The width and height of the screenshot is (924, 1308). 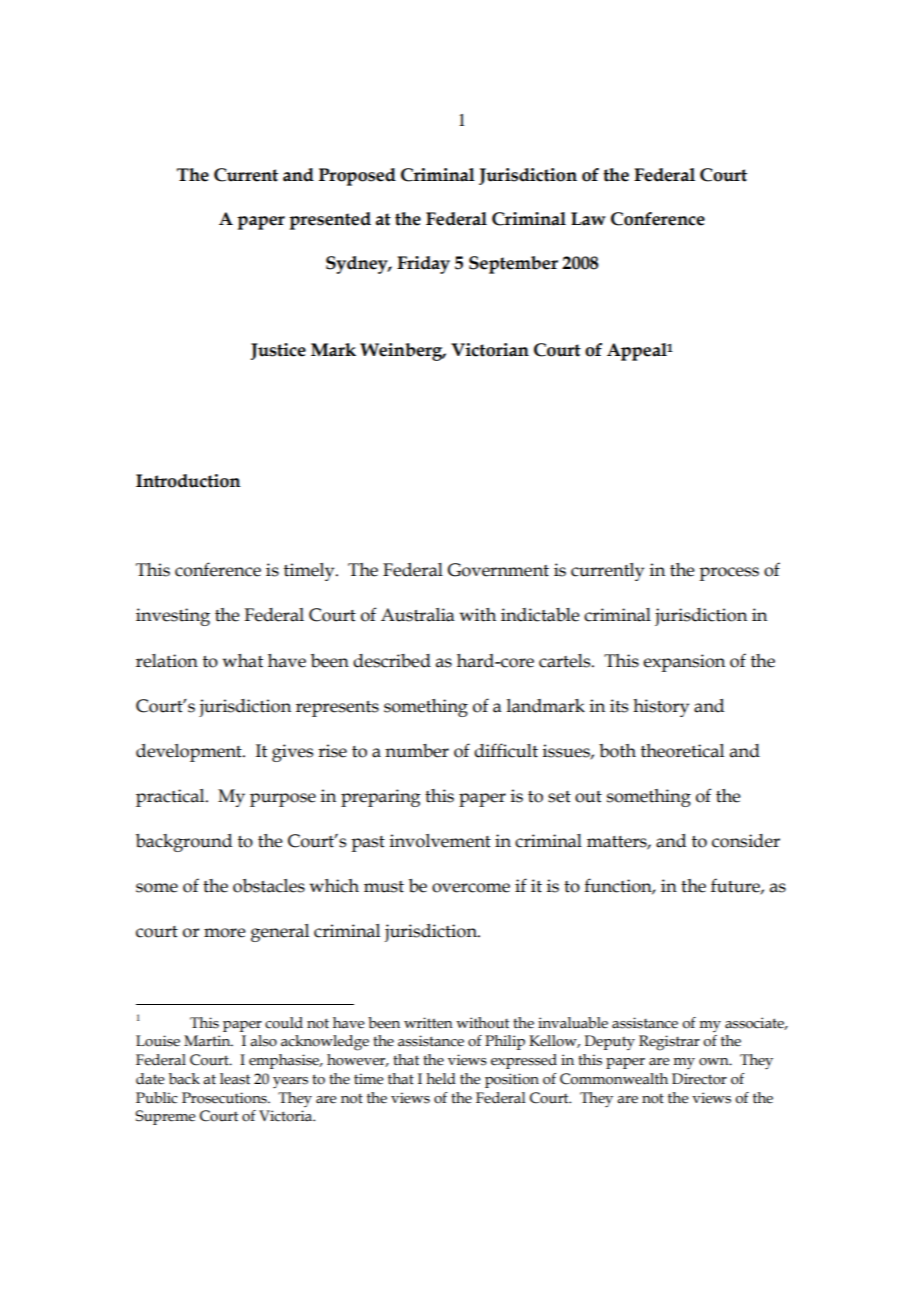 What do you see at coordinates (188, 481) in the screenshot?
I see `Introduction` at bounding box center [188, 481].
